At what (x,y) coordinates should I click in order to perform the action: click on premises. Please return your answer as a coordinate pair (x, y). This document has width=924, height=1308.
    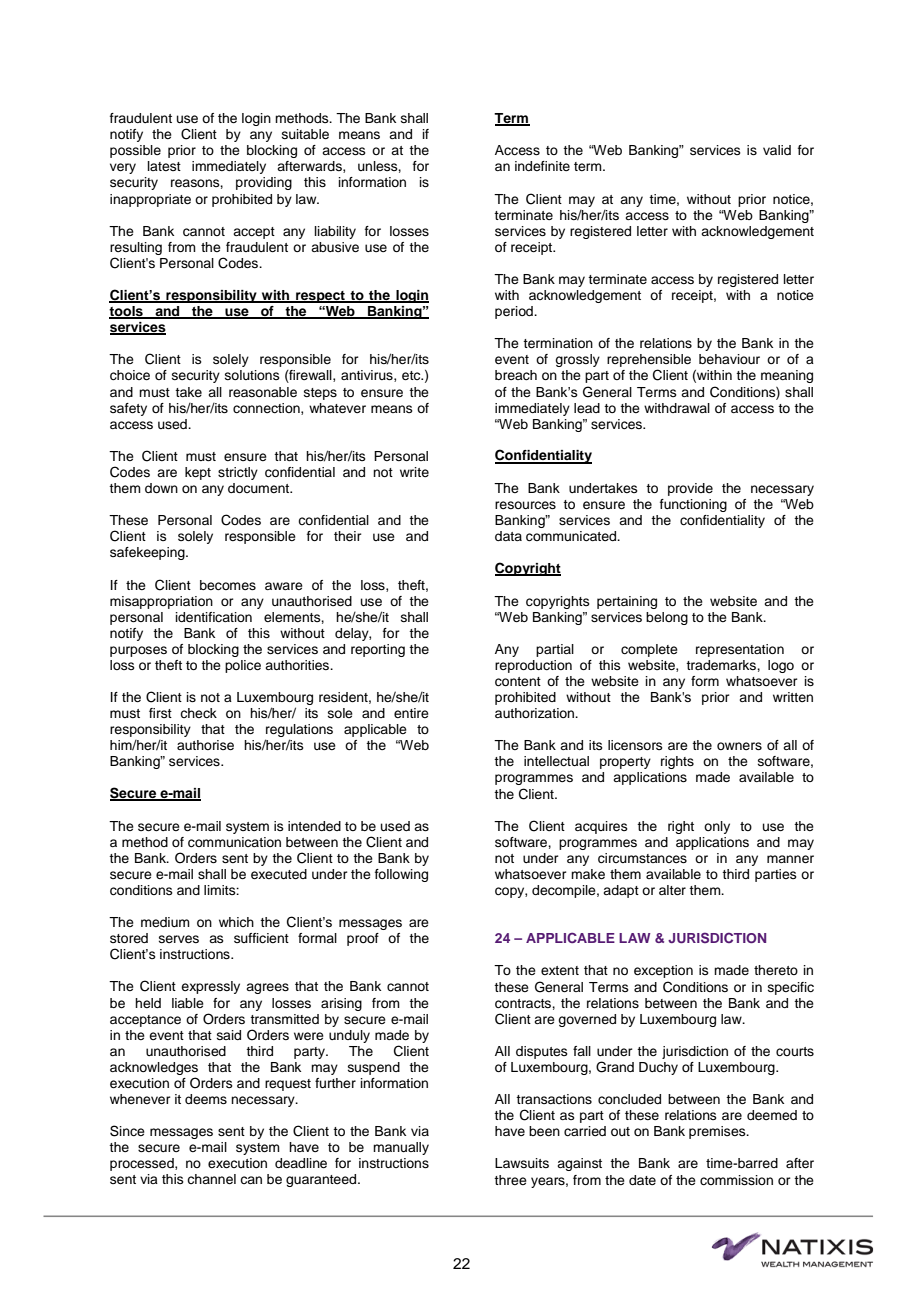
    Looking at the image, I should click on (718, 1132).
